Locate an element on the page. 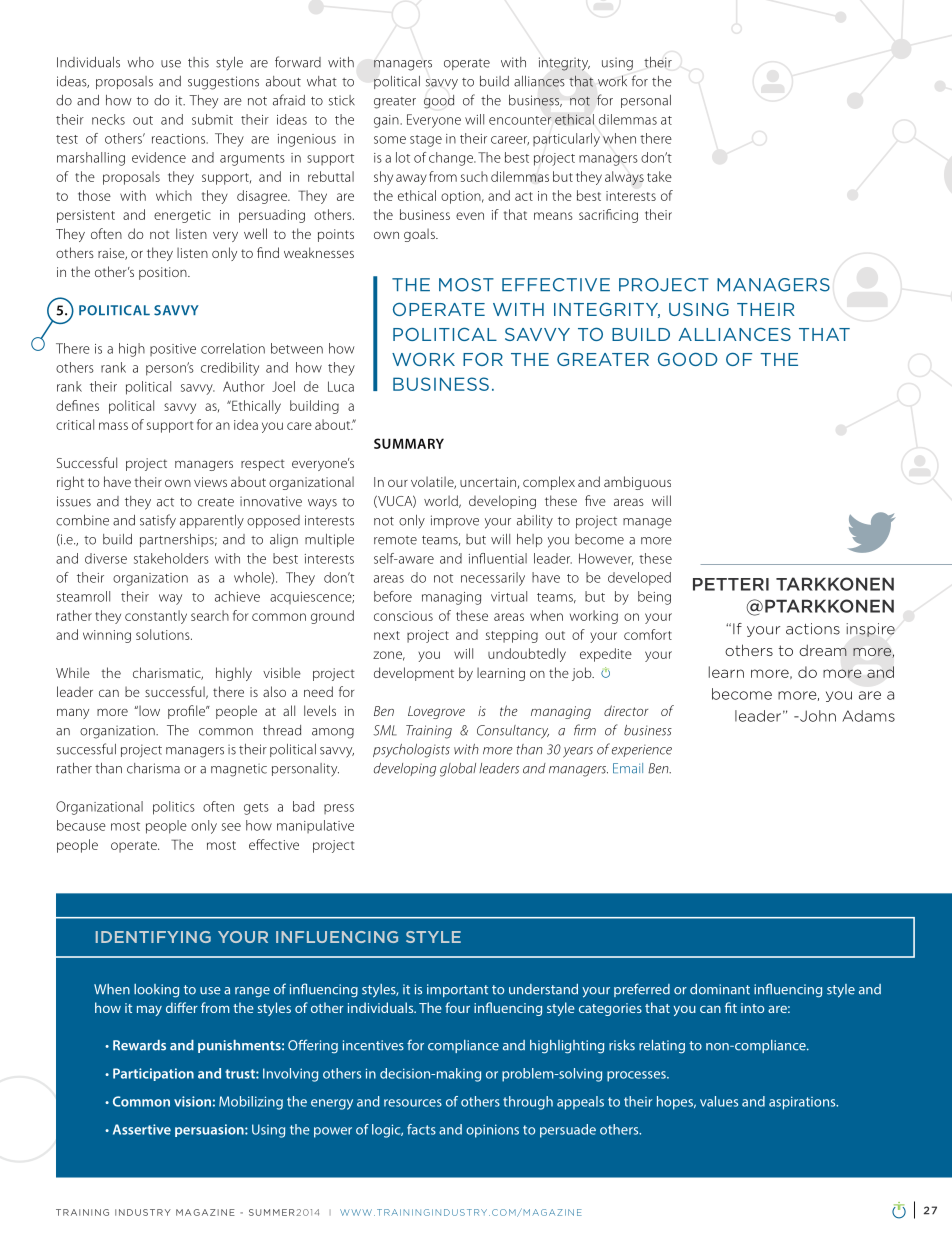 This page has height=1233, width=952. politics is located at coordinates (174, 808).
